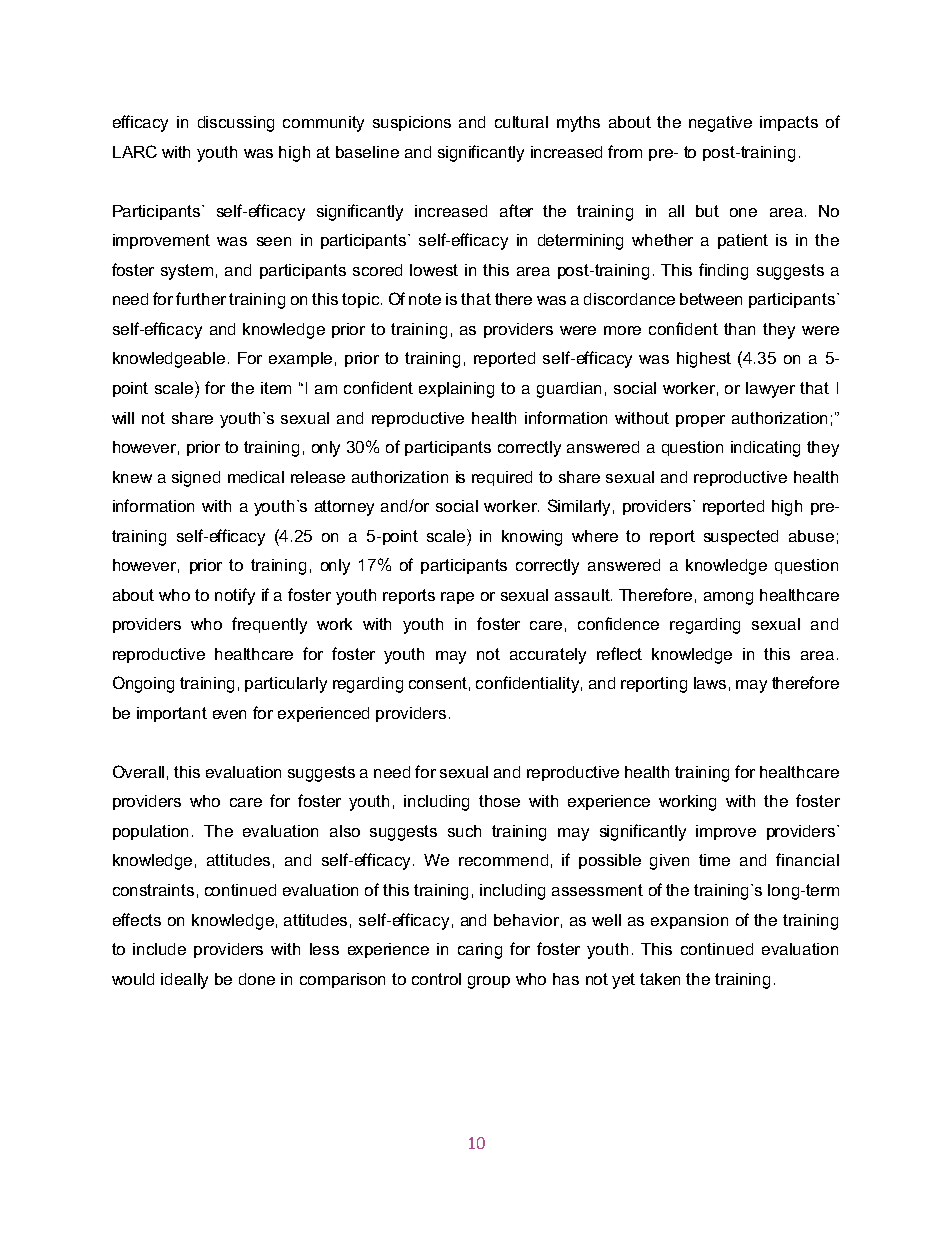  I want to click on Overall, so click(138, 771).
